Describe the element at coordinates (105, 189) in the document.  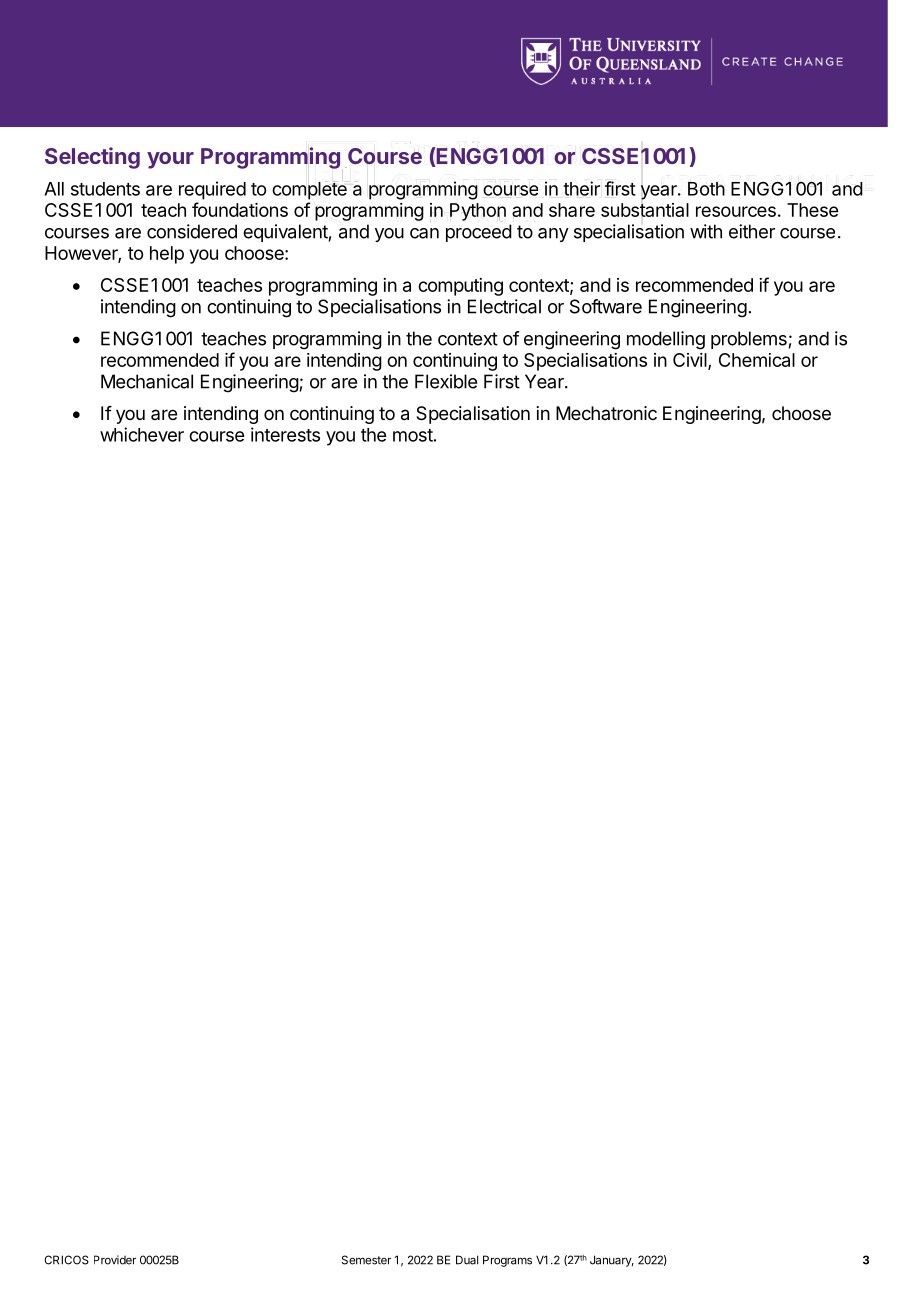
I see `students` at that location.
